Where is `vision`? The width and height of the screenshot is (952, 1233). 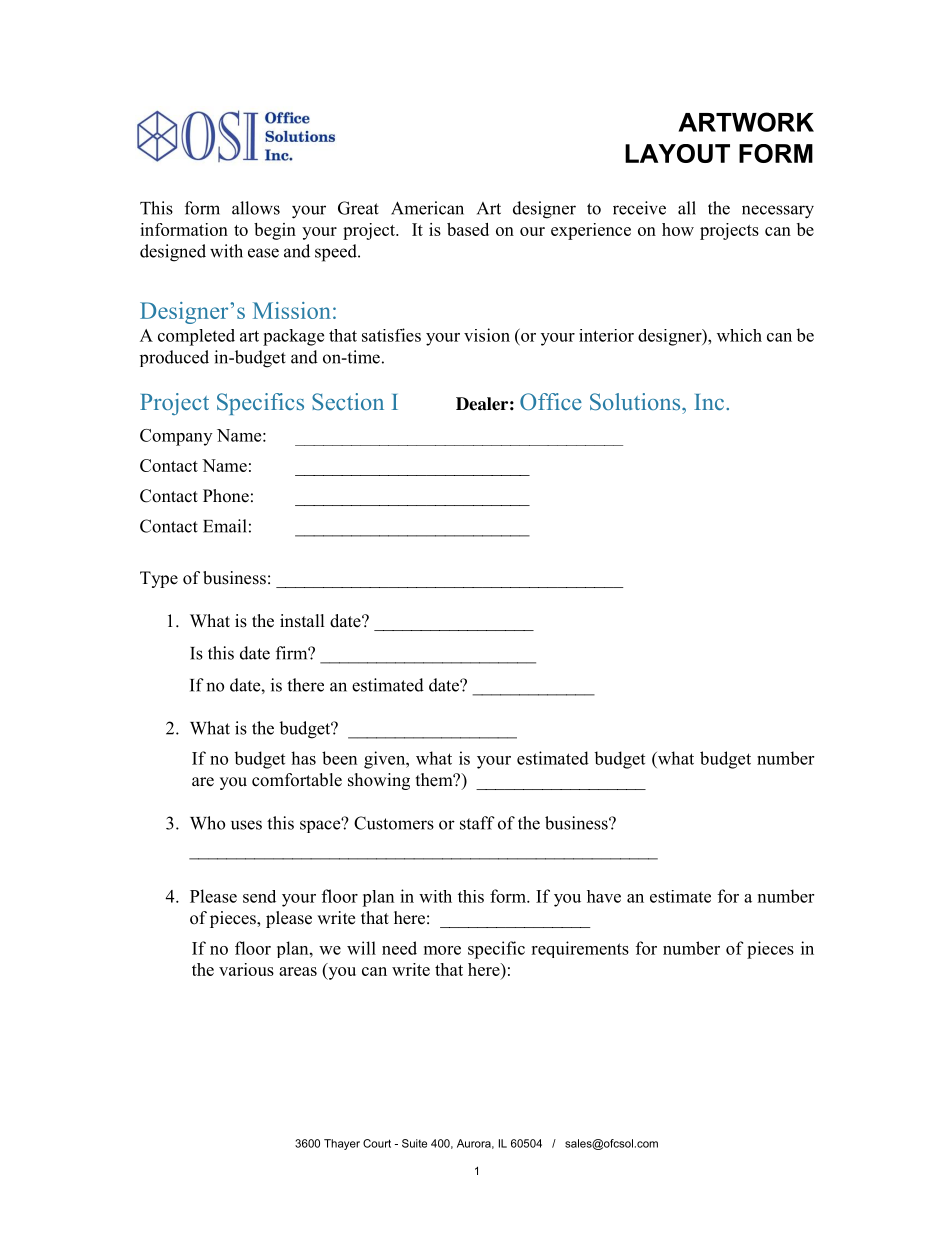 vision is located at coordinates (487, 335).
